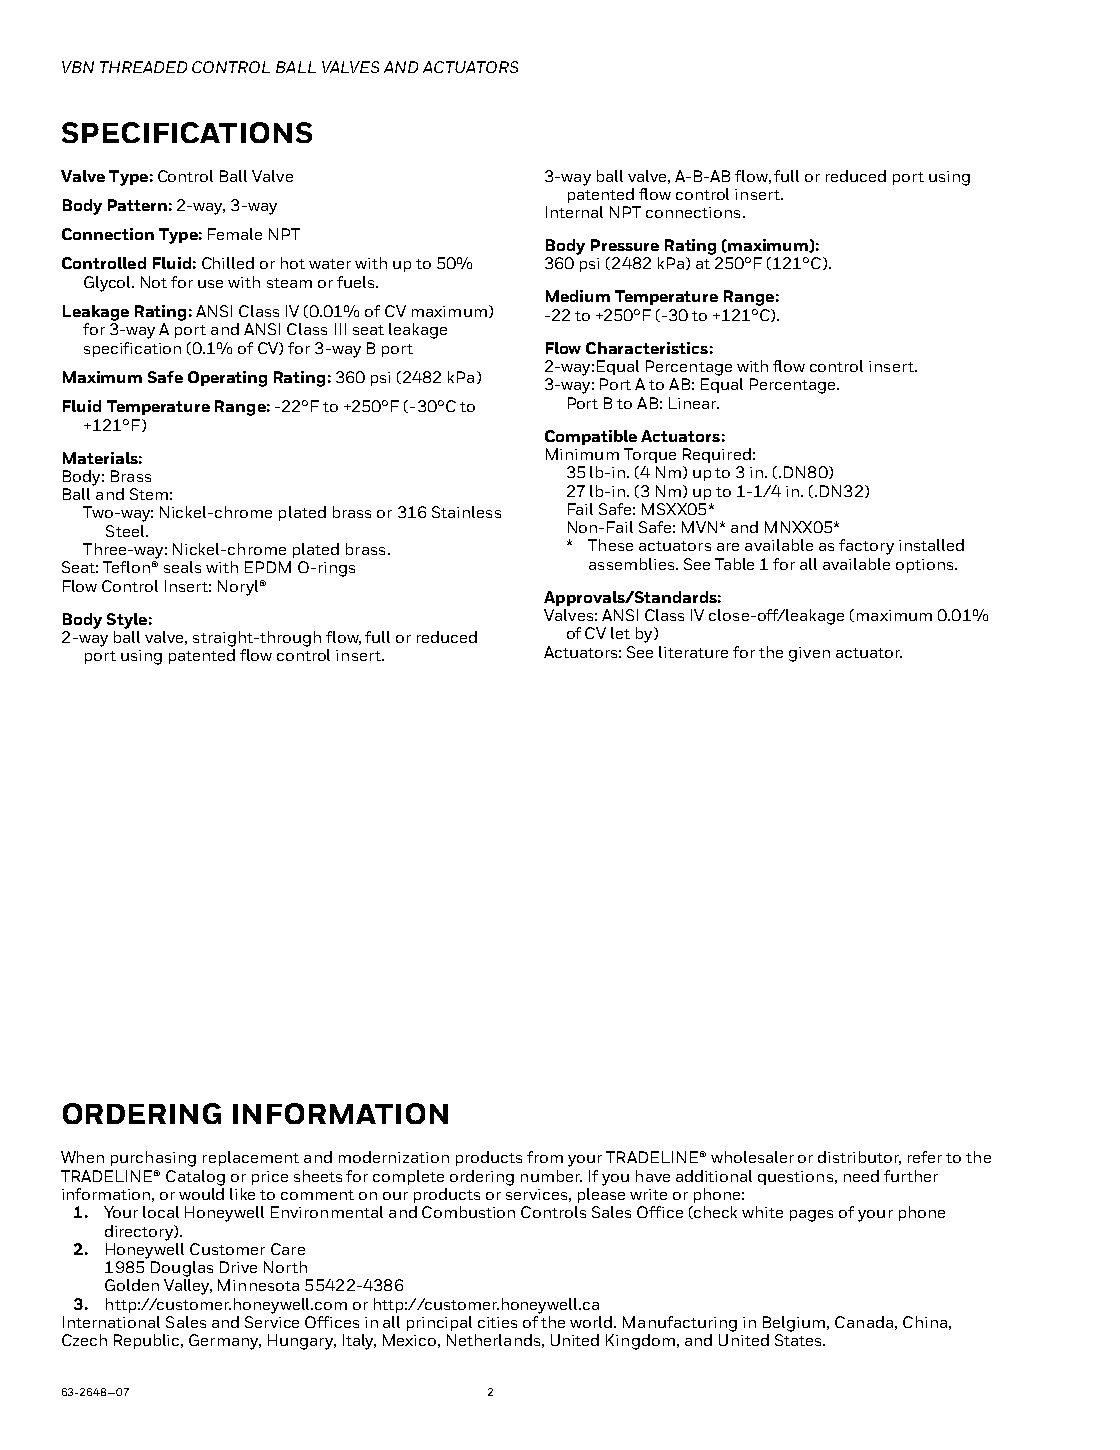 The width and height of the page is (1120, 1450). What do you see at coordinates (574, 212) in the page?
I see `Internal` at bounding box center [574, 212].
